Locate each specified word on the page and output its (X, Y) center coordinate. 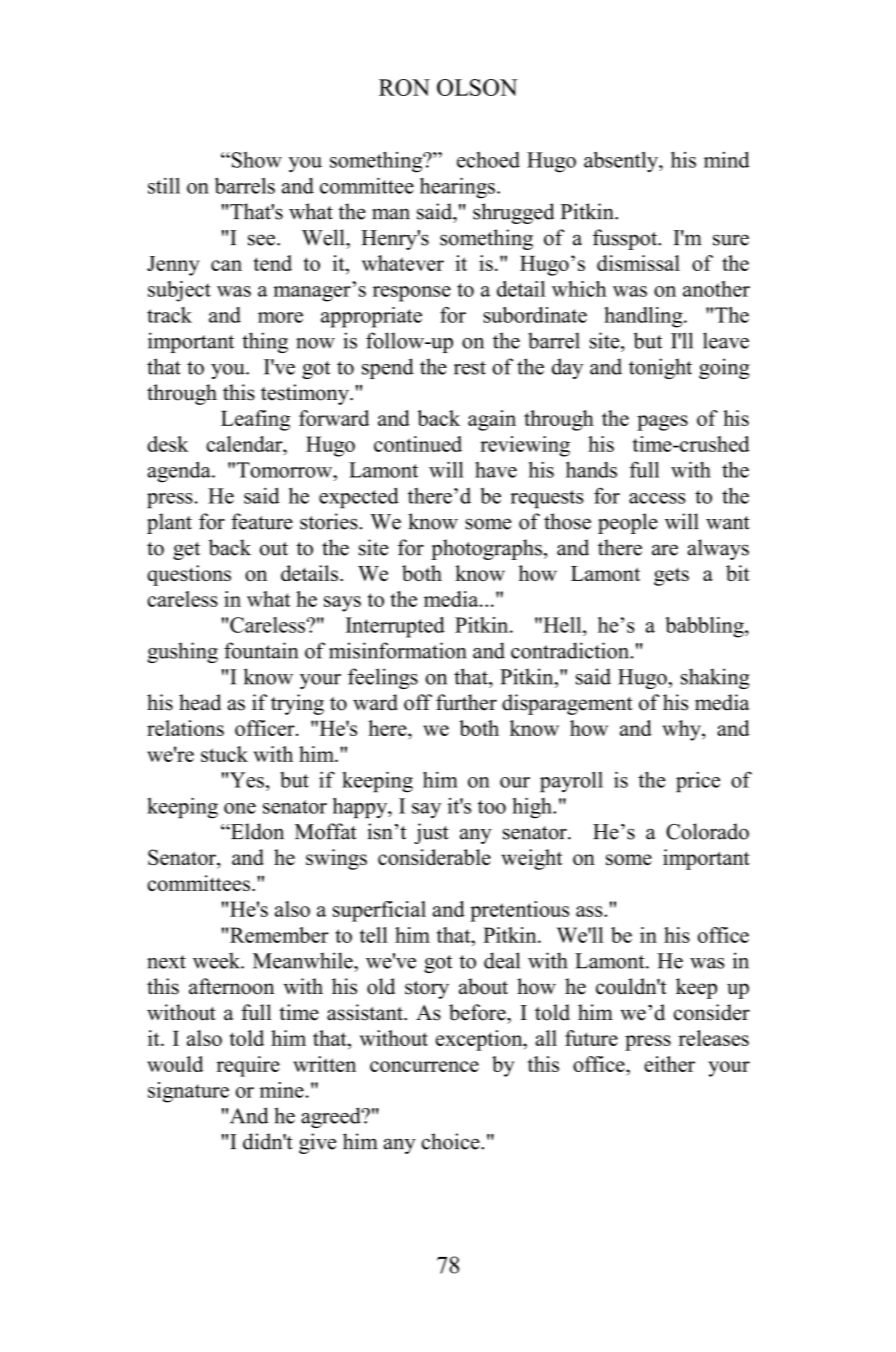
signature (188, 1092)
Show (255, 160)
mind (727, 159)
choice (451, 1141)
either (669, 1064)
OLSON (477, 87)
